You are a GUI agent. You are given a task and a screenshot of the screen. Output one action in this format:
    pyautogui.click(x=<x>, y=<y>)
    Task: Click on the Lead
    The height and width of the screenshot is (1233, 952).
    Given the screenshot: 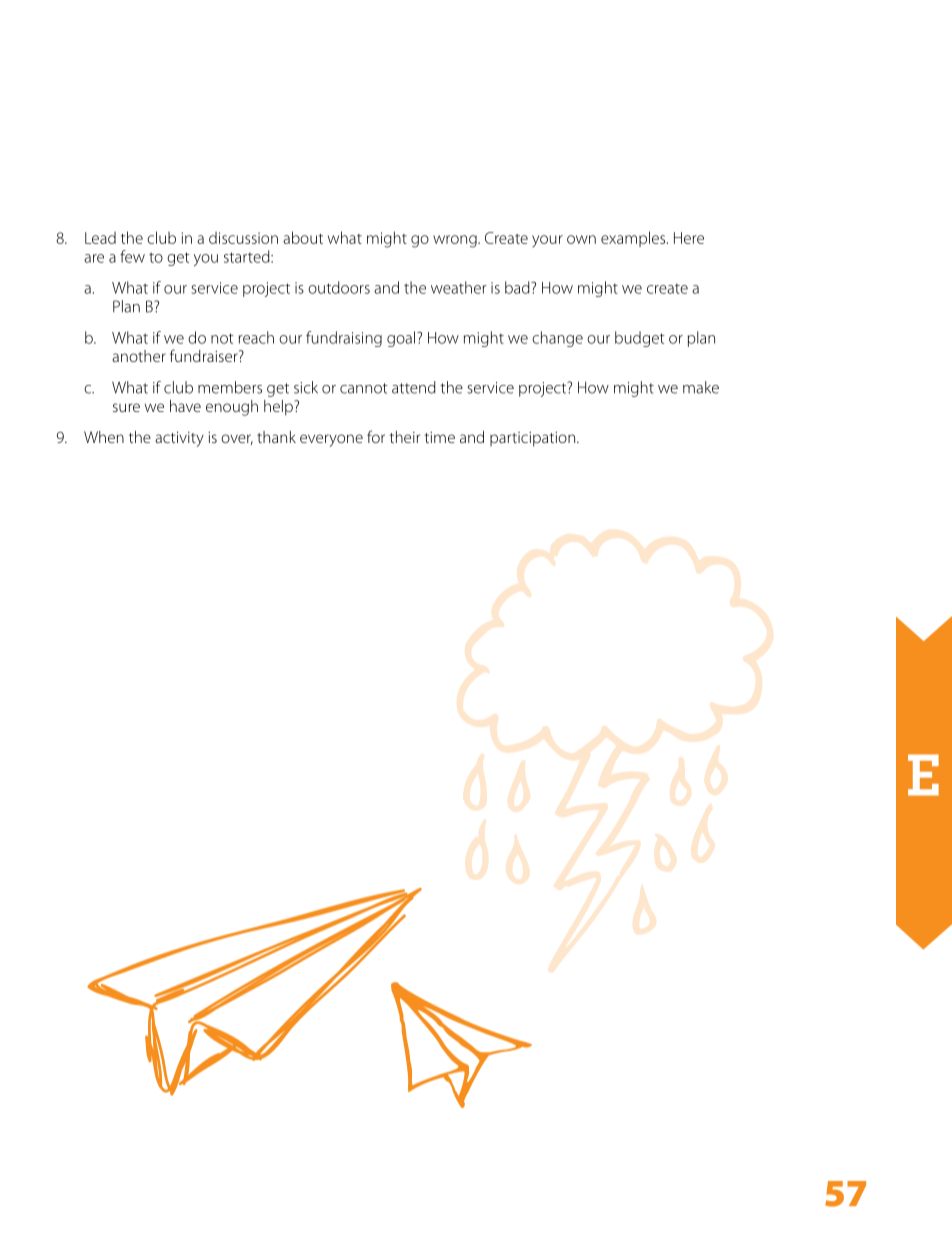 What is the action you would take?
    pyautogui.click(x=100, y=238)
